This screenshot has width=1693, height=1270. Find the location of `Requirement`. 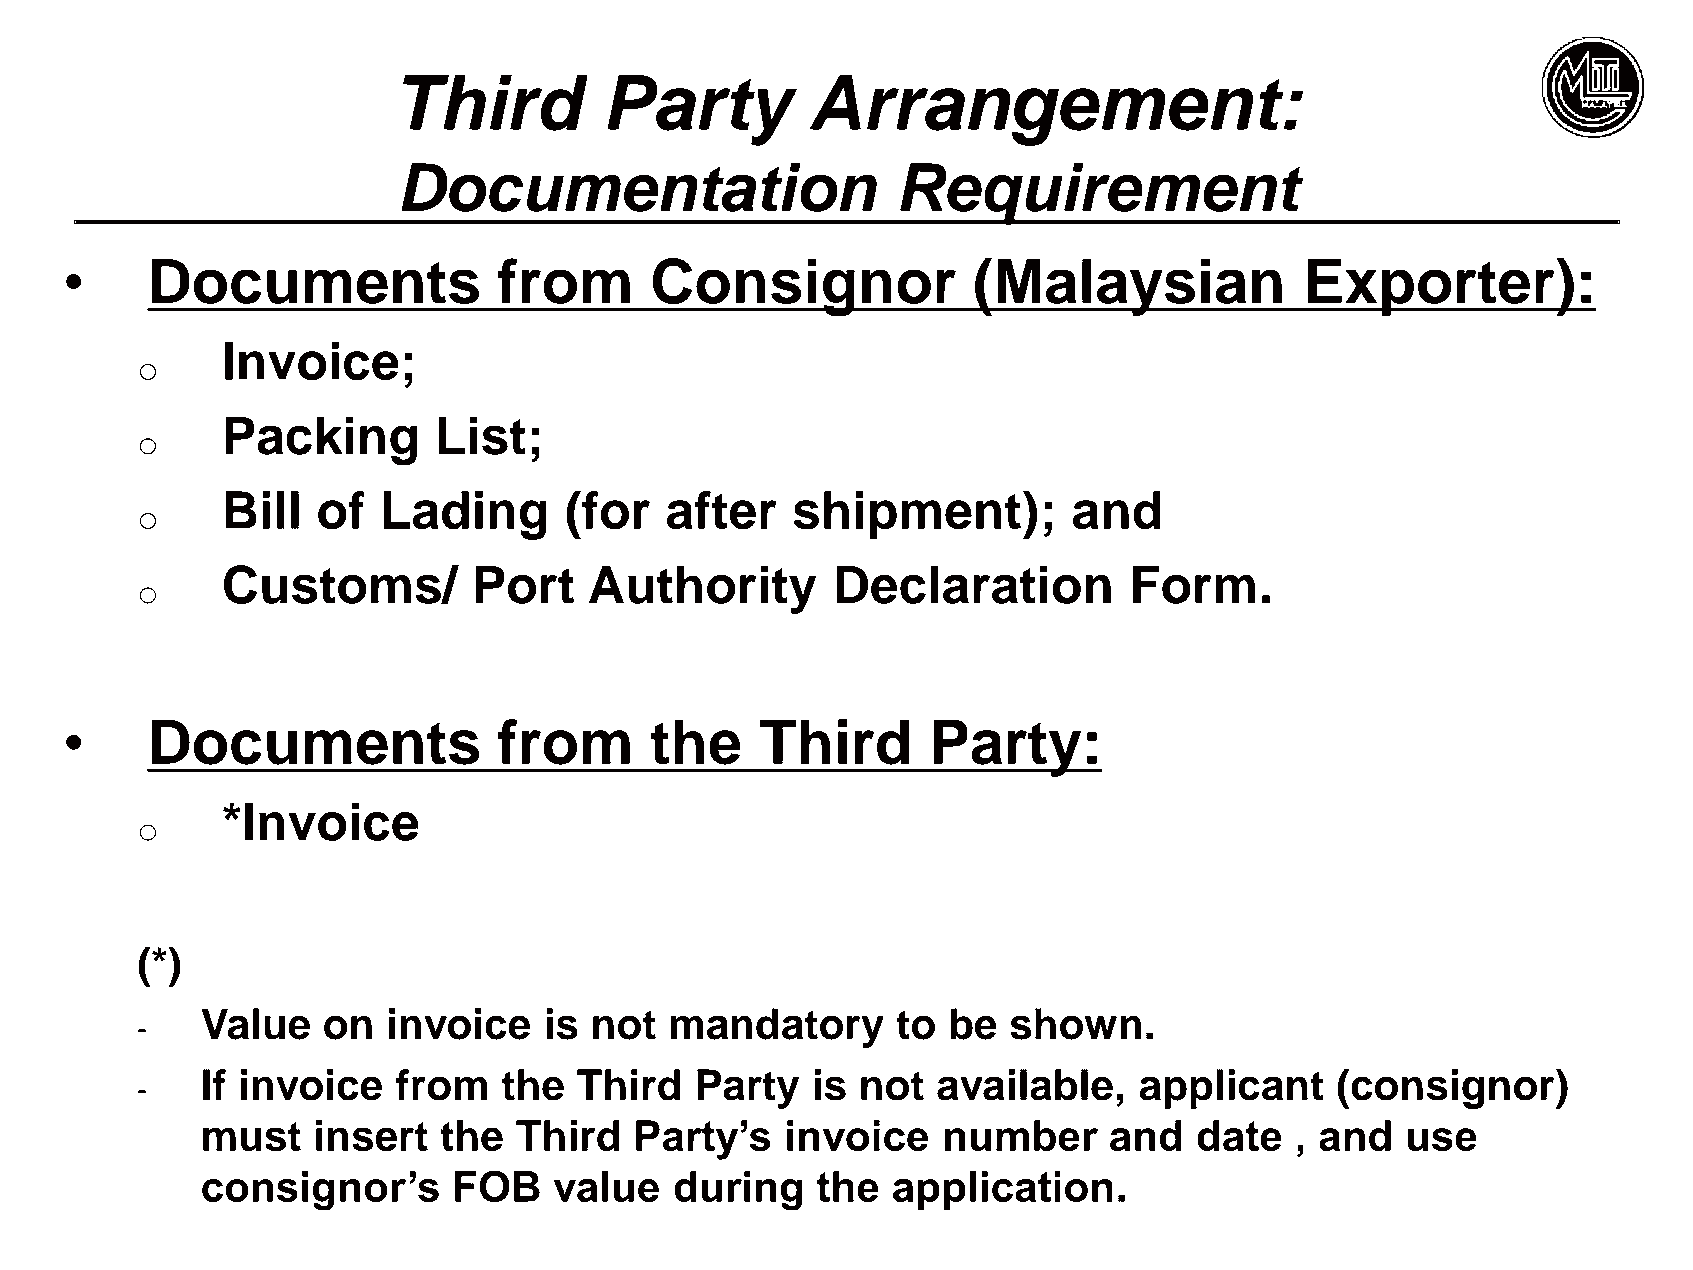

Requirement is located at coordinates (1102, 195).
